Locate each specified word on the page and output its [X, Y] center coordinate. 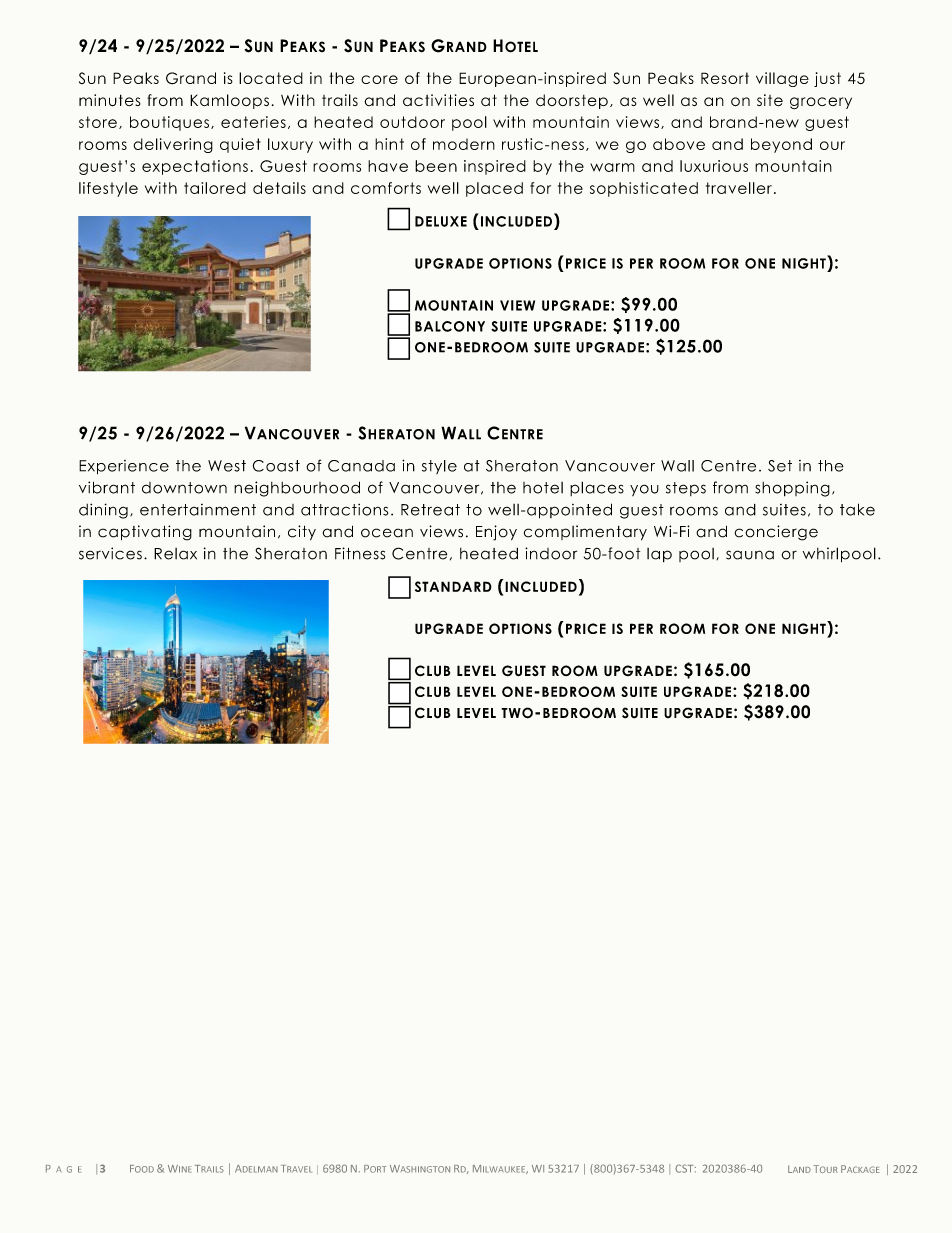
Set [780, 466]
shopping [792, 489]
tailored [215, 188]
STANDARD [453, 586]
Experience [124, 467]
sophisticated [644, 189]
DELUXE [441, 221]
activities [438, 100]
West [227, 466]
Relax [175, 554]
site [770, 100]
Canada [361, 466]
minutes [110, 100]
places [597, 488]
